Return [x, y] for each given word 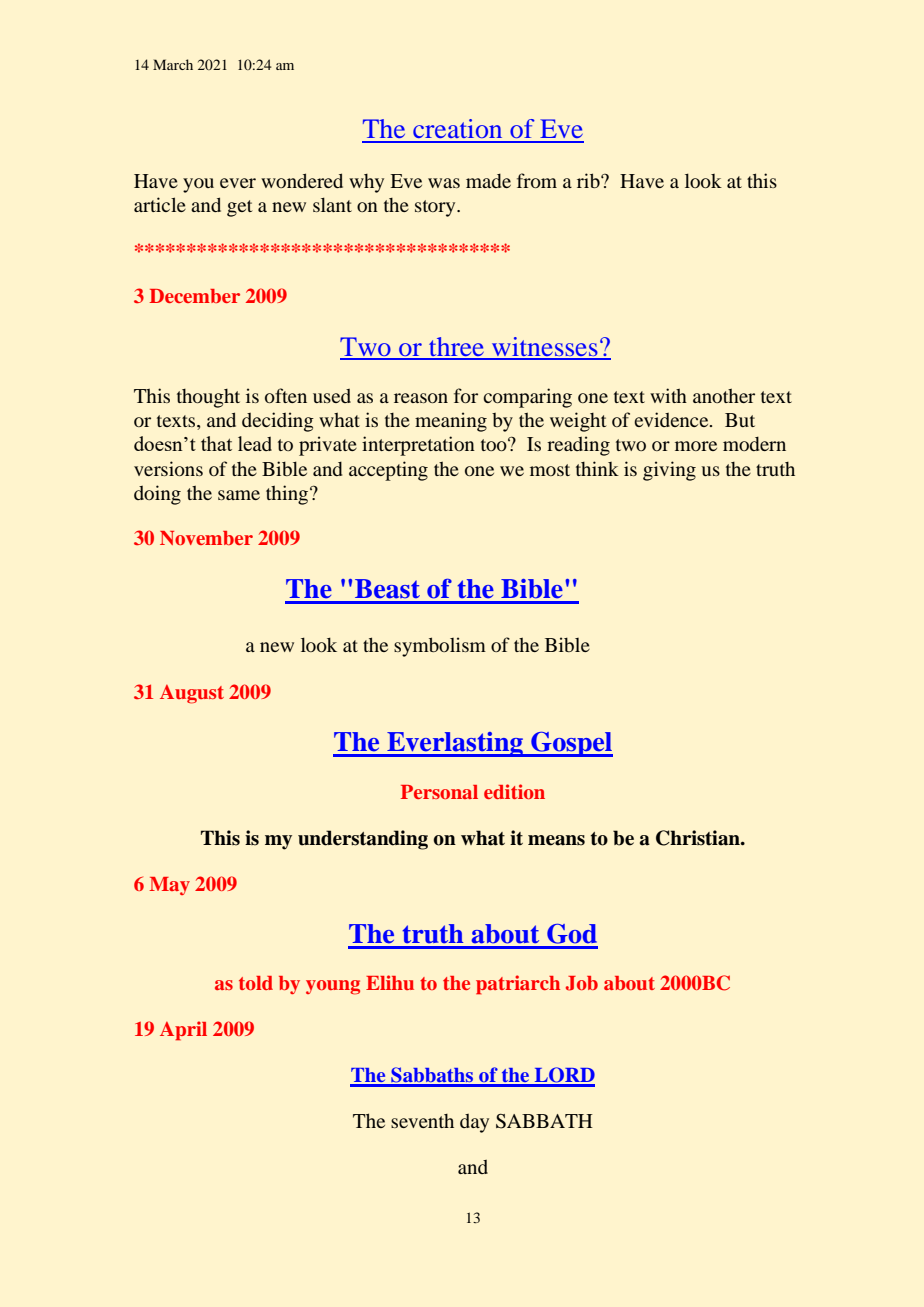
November [206, 538]
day [474, 1123]
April [183, 1031]
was [444, 183]
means [556, 840]
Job [582, 983]
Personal [439, 792]
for [466, 395]
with [668, 395]
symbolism [440, 647]
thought [208, 398]
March [173, 64]
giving [669, 471]
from [537, 180]
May [169, 886]
